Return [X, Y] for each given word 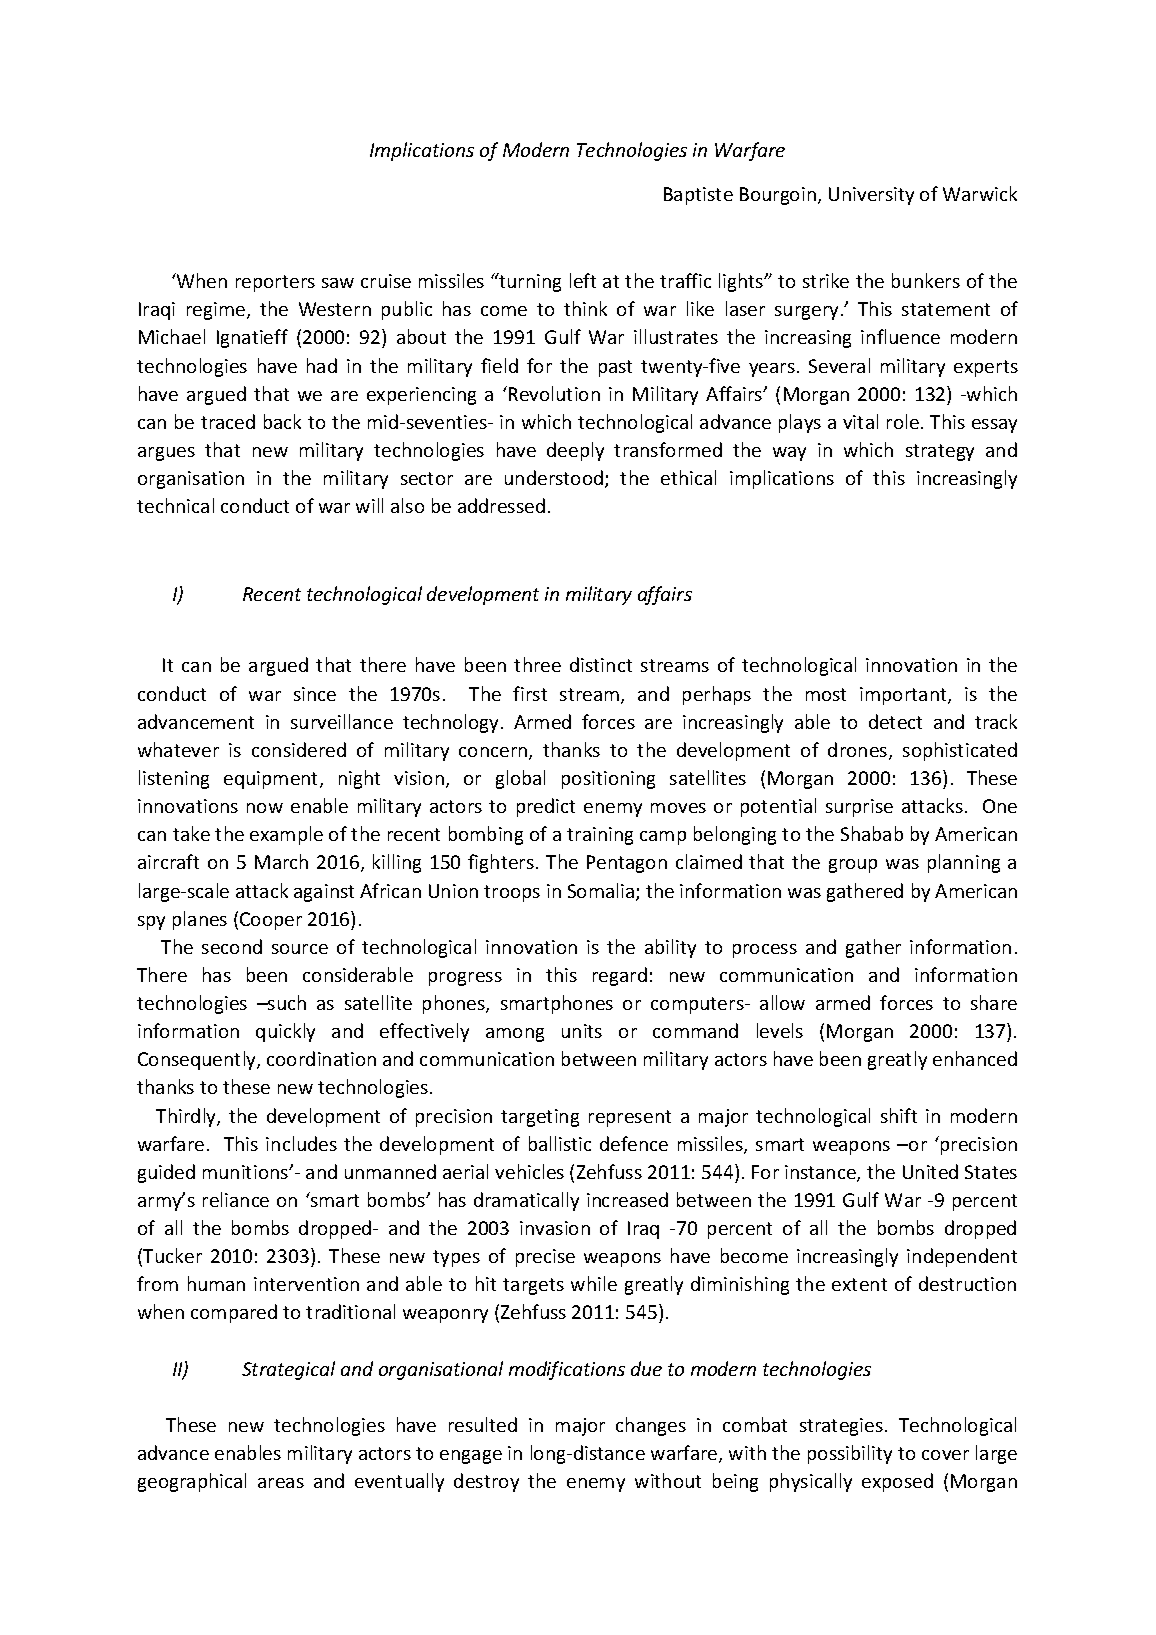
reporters [275, 283]
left [583, 280]
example [286, 835]
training [600, 836]
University [871, 196]
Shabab [872, 833]
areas [281, 1483]
